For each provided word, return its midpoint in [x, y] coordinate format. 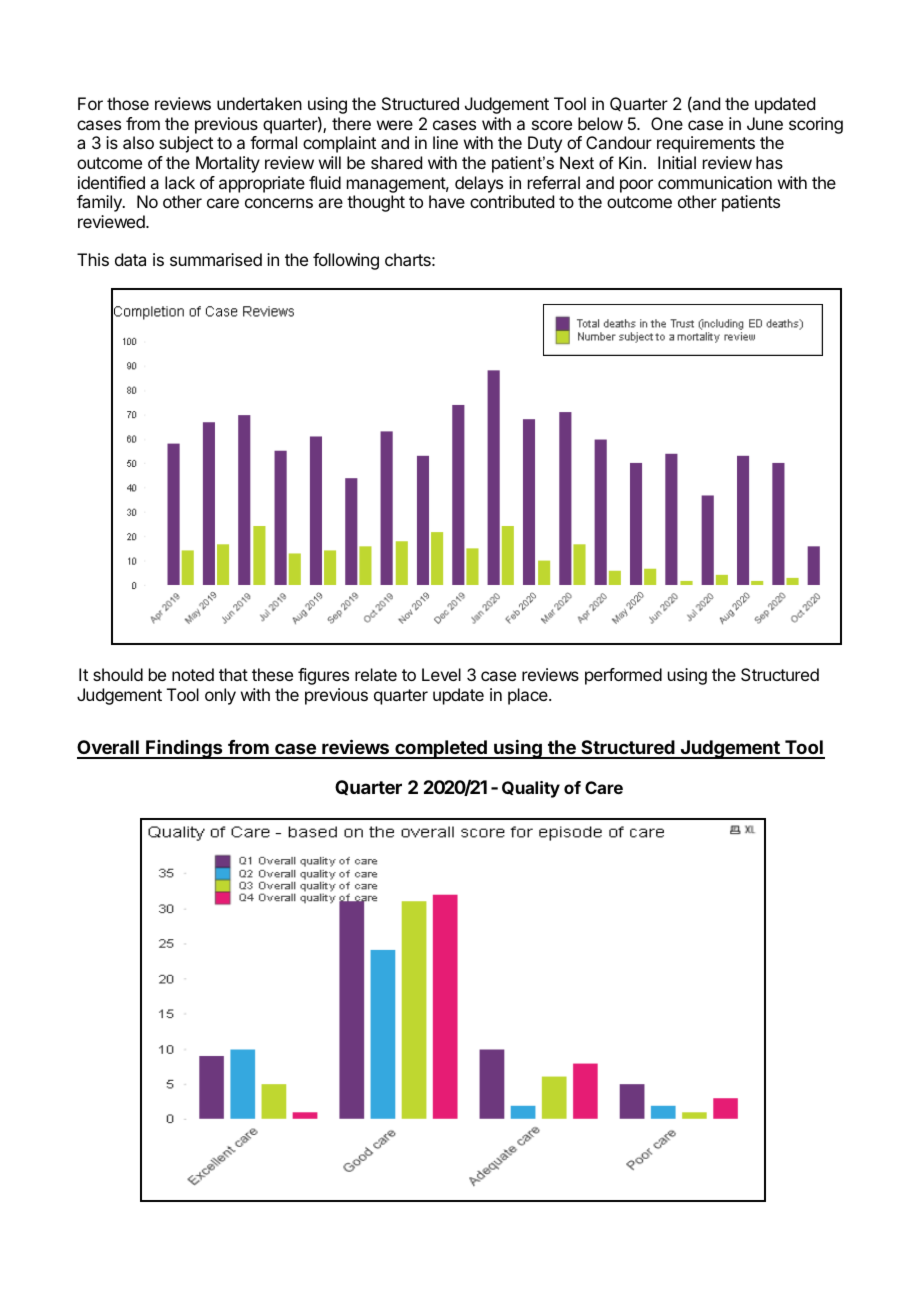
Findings [184, 749]
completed [441, 749]
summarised [216, 259]
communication [715, 182]
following [346, 261]
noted [193, 674]
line [445, 142]
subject [186, 144]
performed [623, 676]
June [765, 123]
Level [441, 674]
